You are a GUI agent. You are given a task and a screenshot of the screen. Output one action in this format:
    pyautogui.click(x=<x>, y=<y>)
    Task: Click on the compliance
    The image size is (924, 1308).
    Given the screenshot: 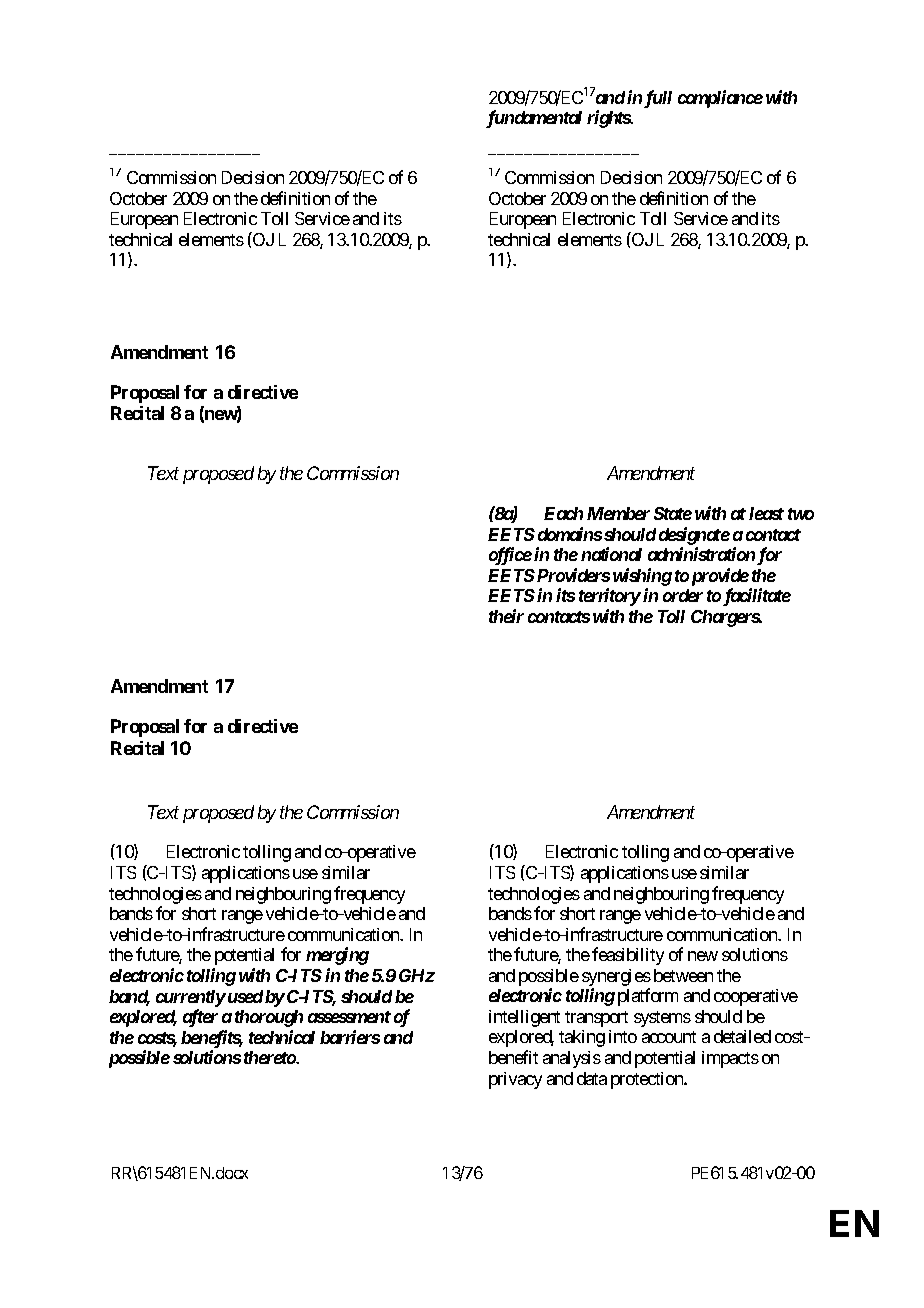 What is the action you would take?
    pyautogui.click(x=720, y=99)
